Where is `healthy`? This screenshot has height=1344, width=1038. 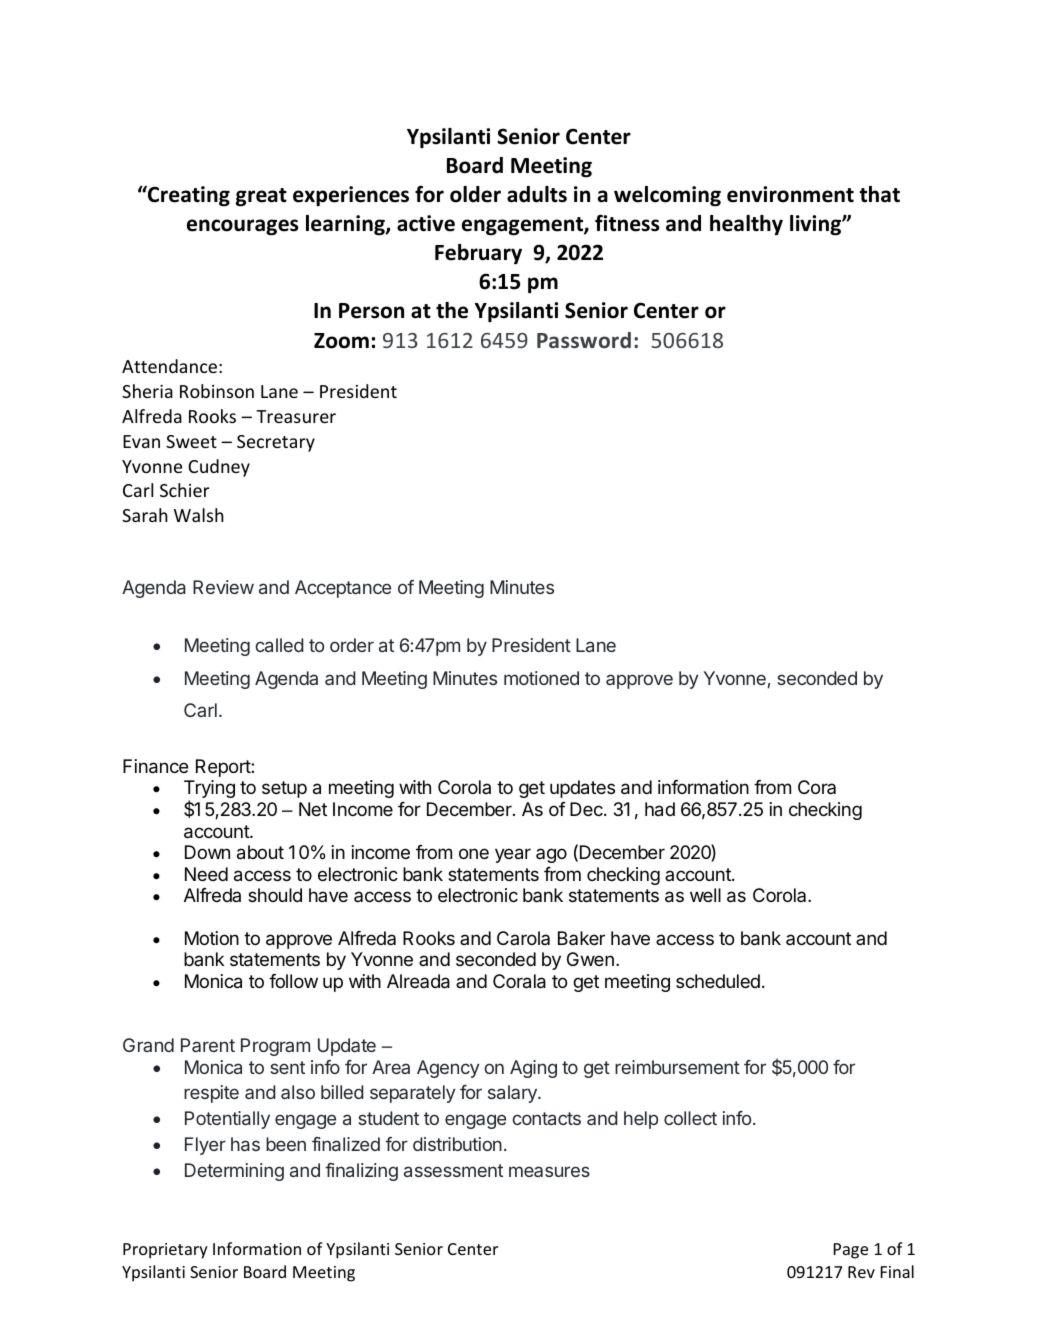 healthy is located at coordinates (746, 225).
